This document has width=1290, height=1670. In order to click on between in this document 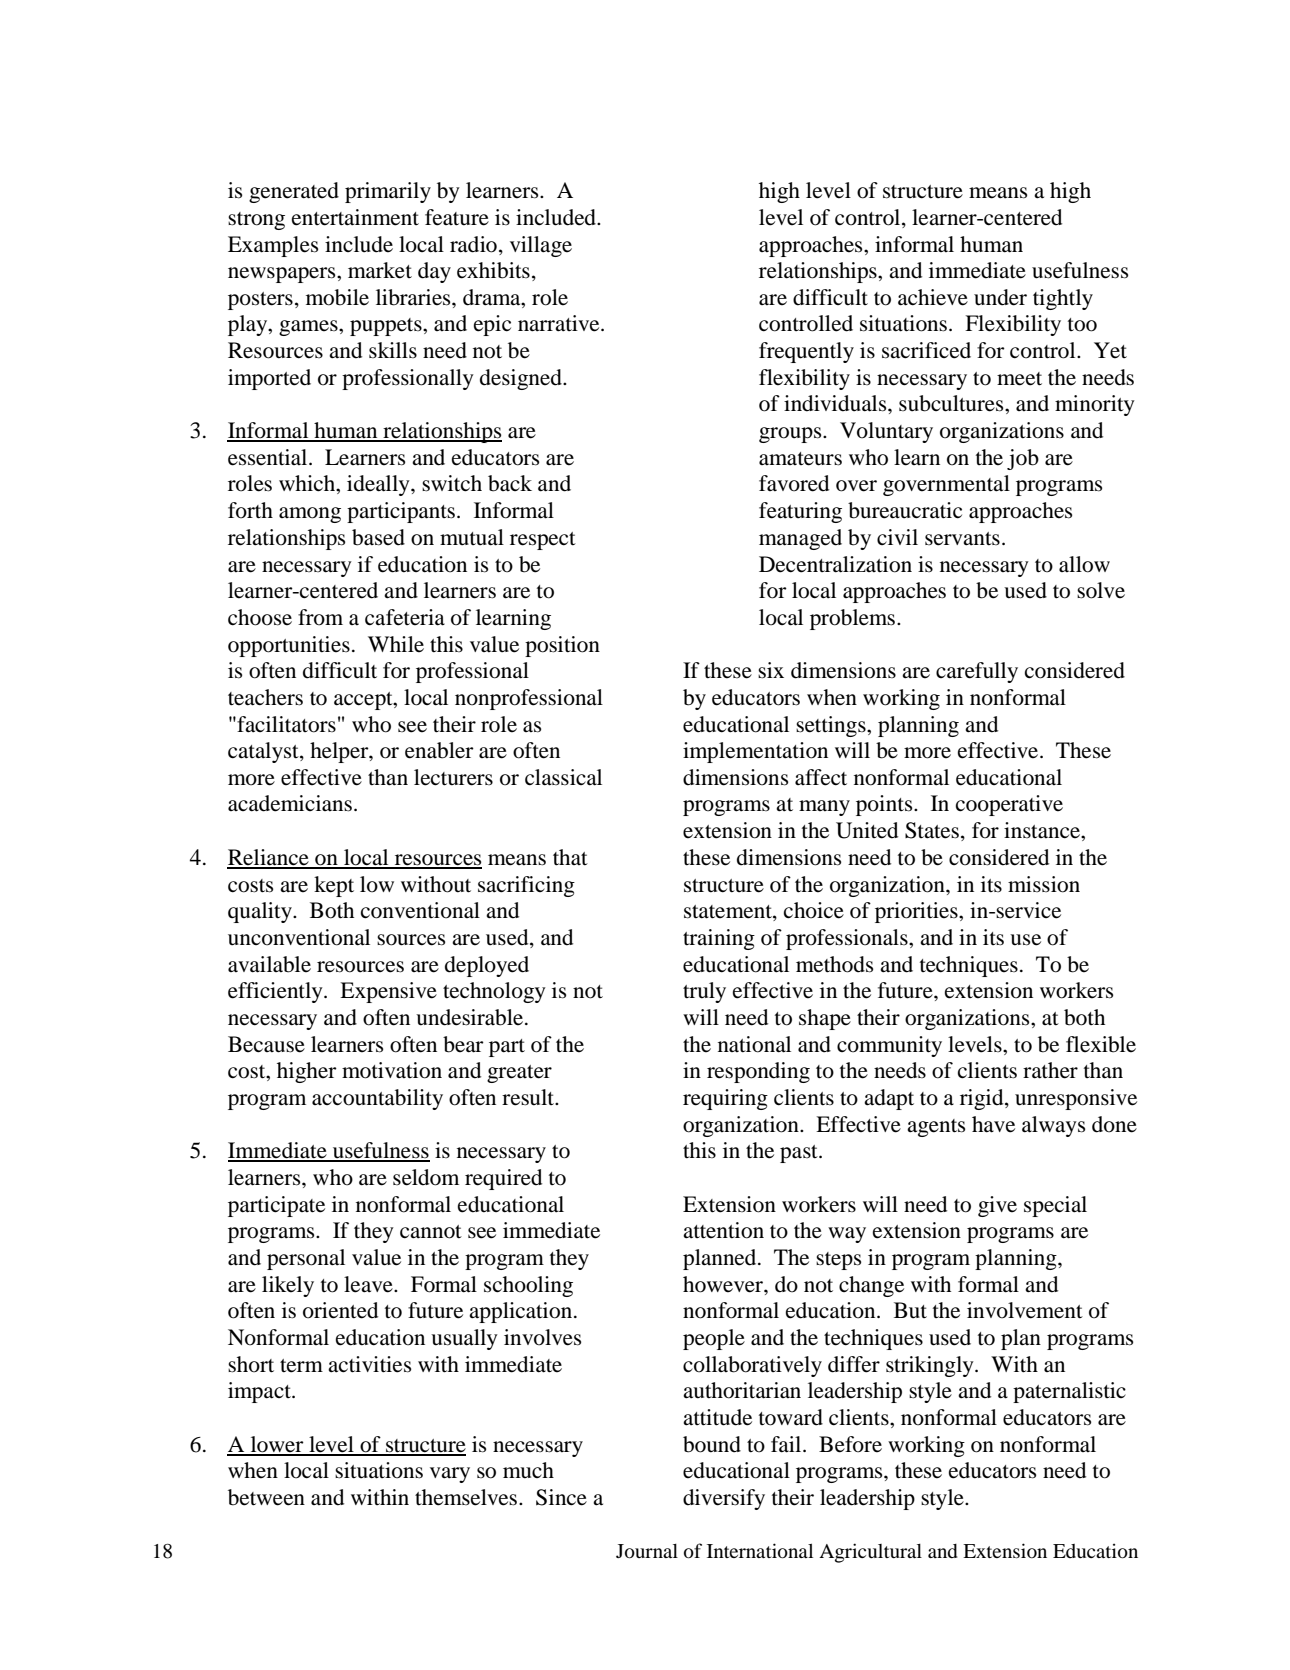, I will do `click(266, 1497)`.
